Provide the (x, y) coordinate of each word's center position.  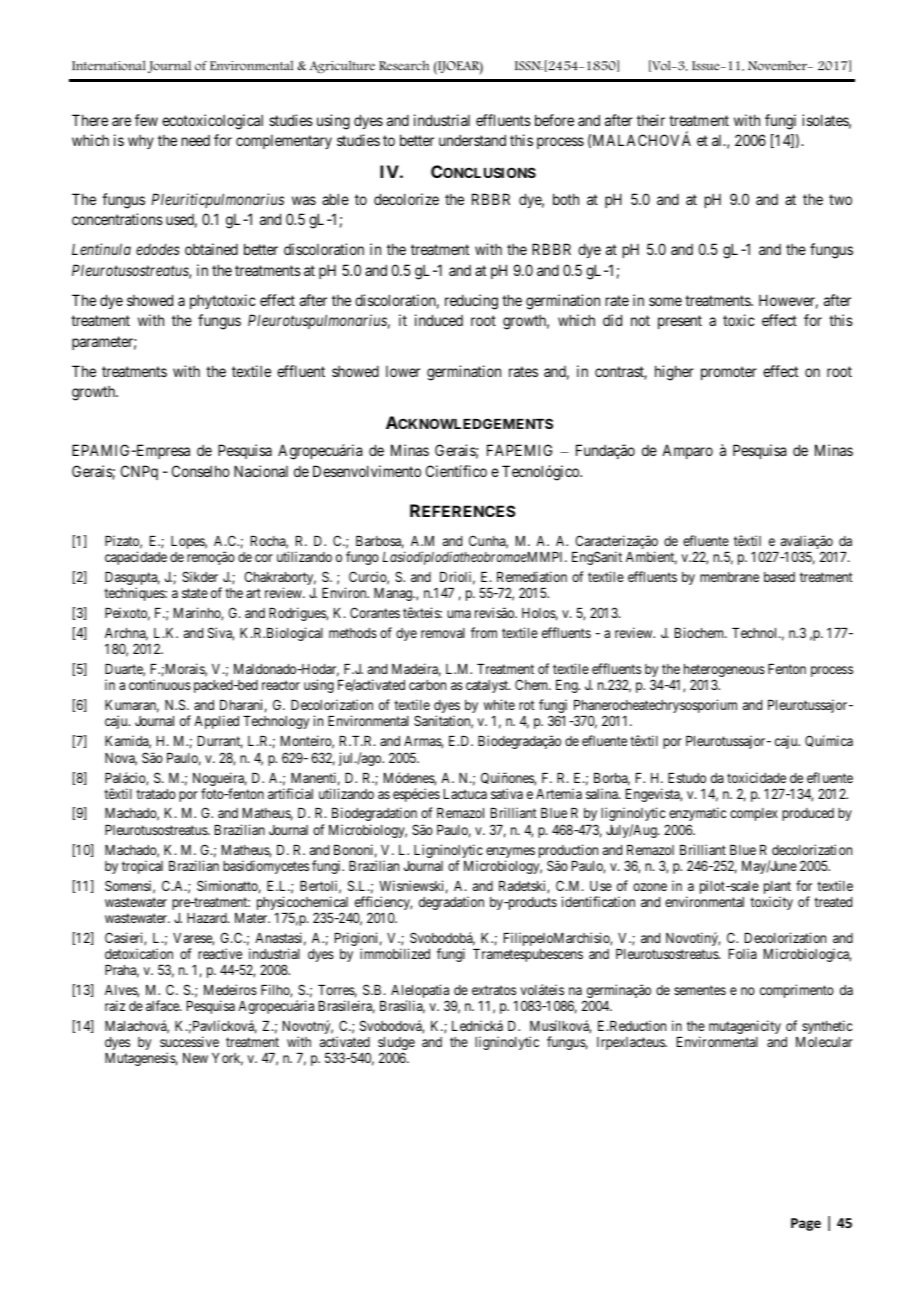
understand (472, 140)
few (146, 120)
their (651, 120)
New (195, 1058)
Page (806, 1224)
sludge (396, 1045)
